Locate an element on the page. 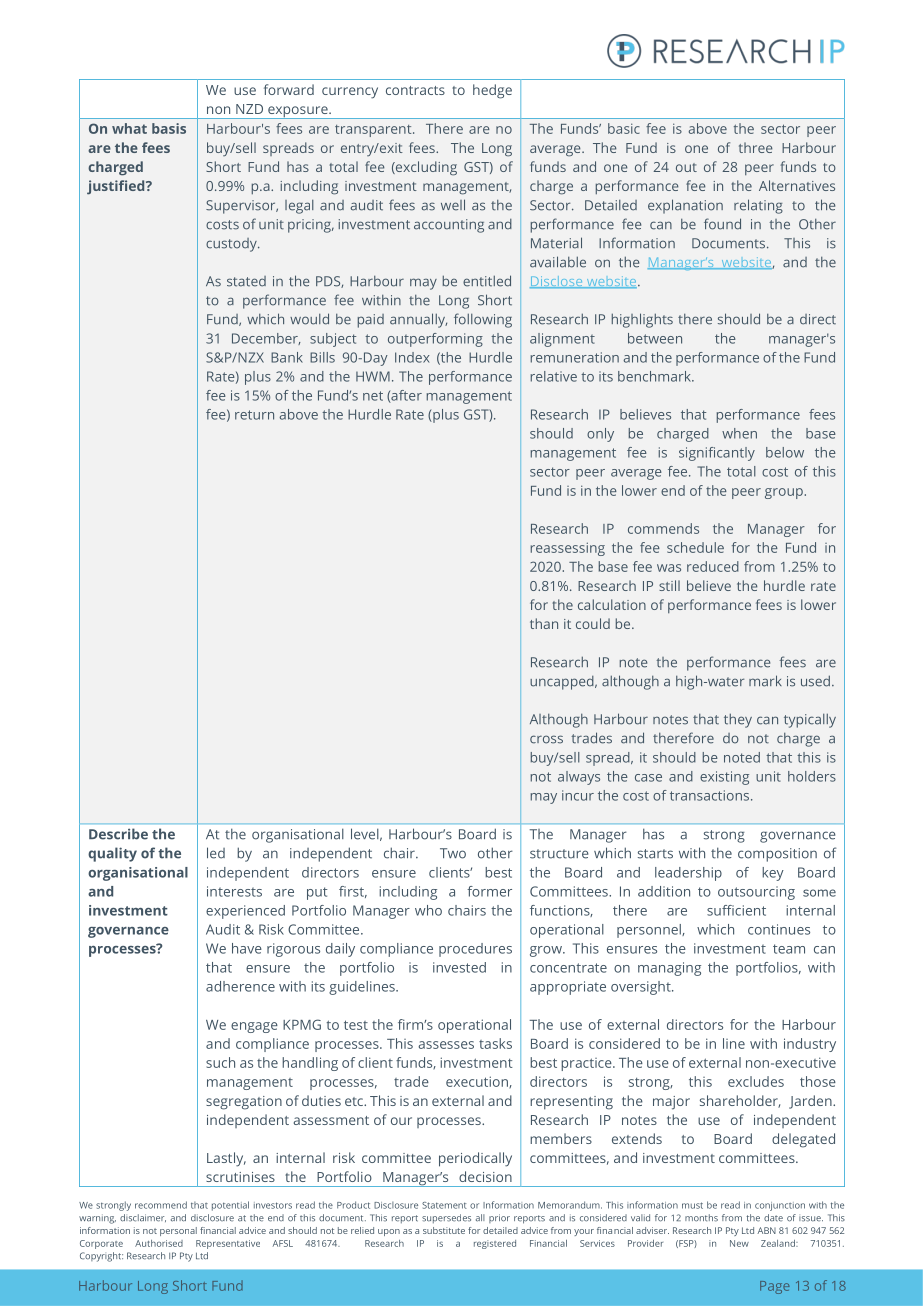 The height and width of the page is (1308, 924). they is located at coordinates (738, 720).
